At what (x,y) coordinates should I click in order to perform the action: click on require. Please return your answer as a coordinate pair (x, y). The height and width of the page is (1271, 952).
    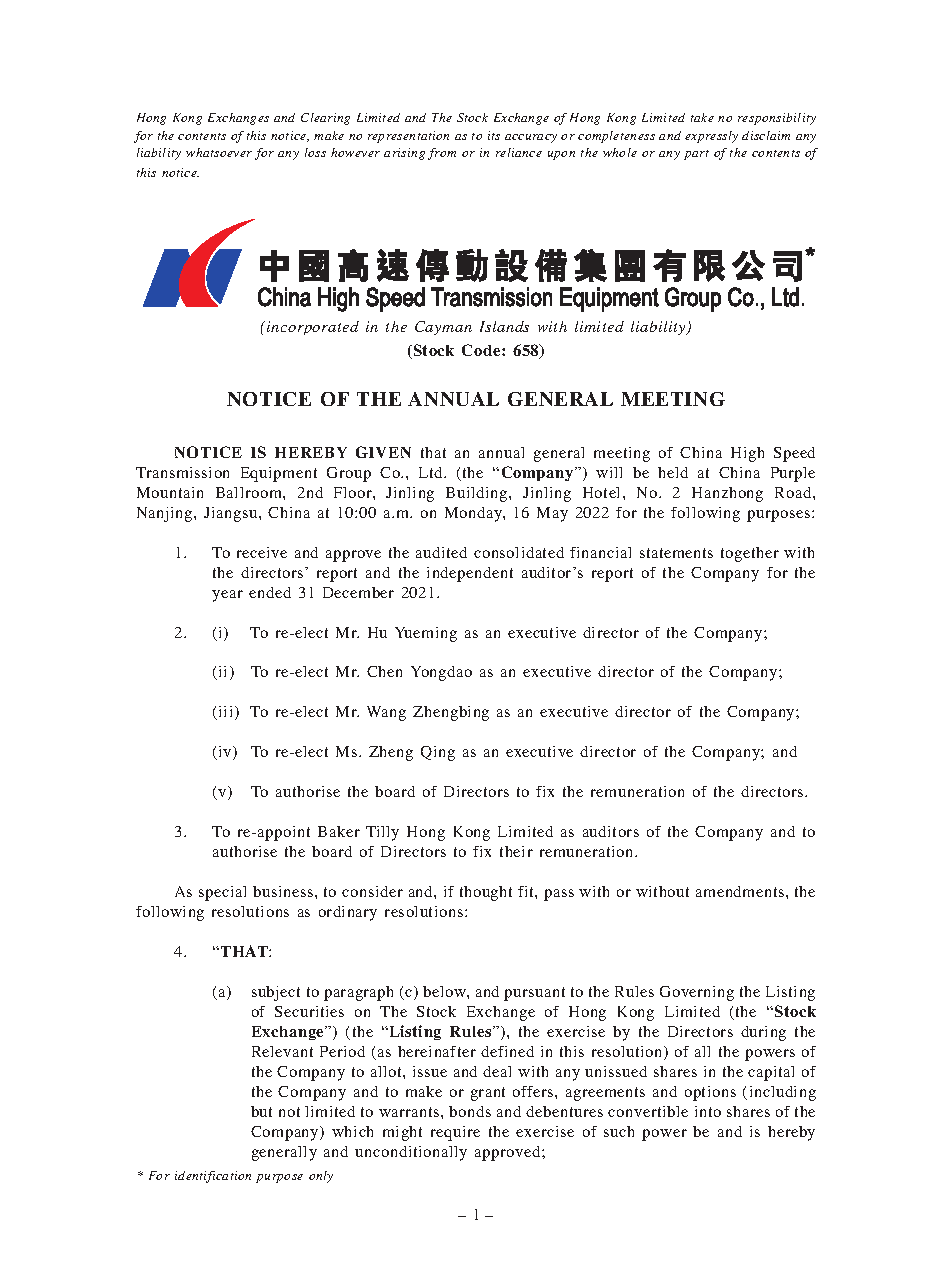
    Looking at the image, I should click on (455, 1133).
